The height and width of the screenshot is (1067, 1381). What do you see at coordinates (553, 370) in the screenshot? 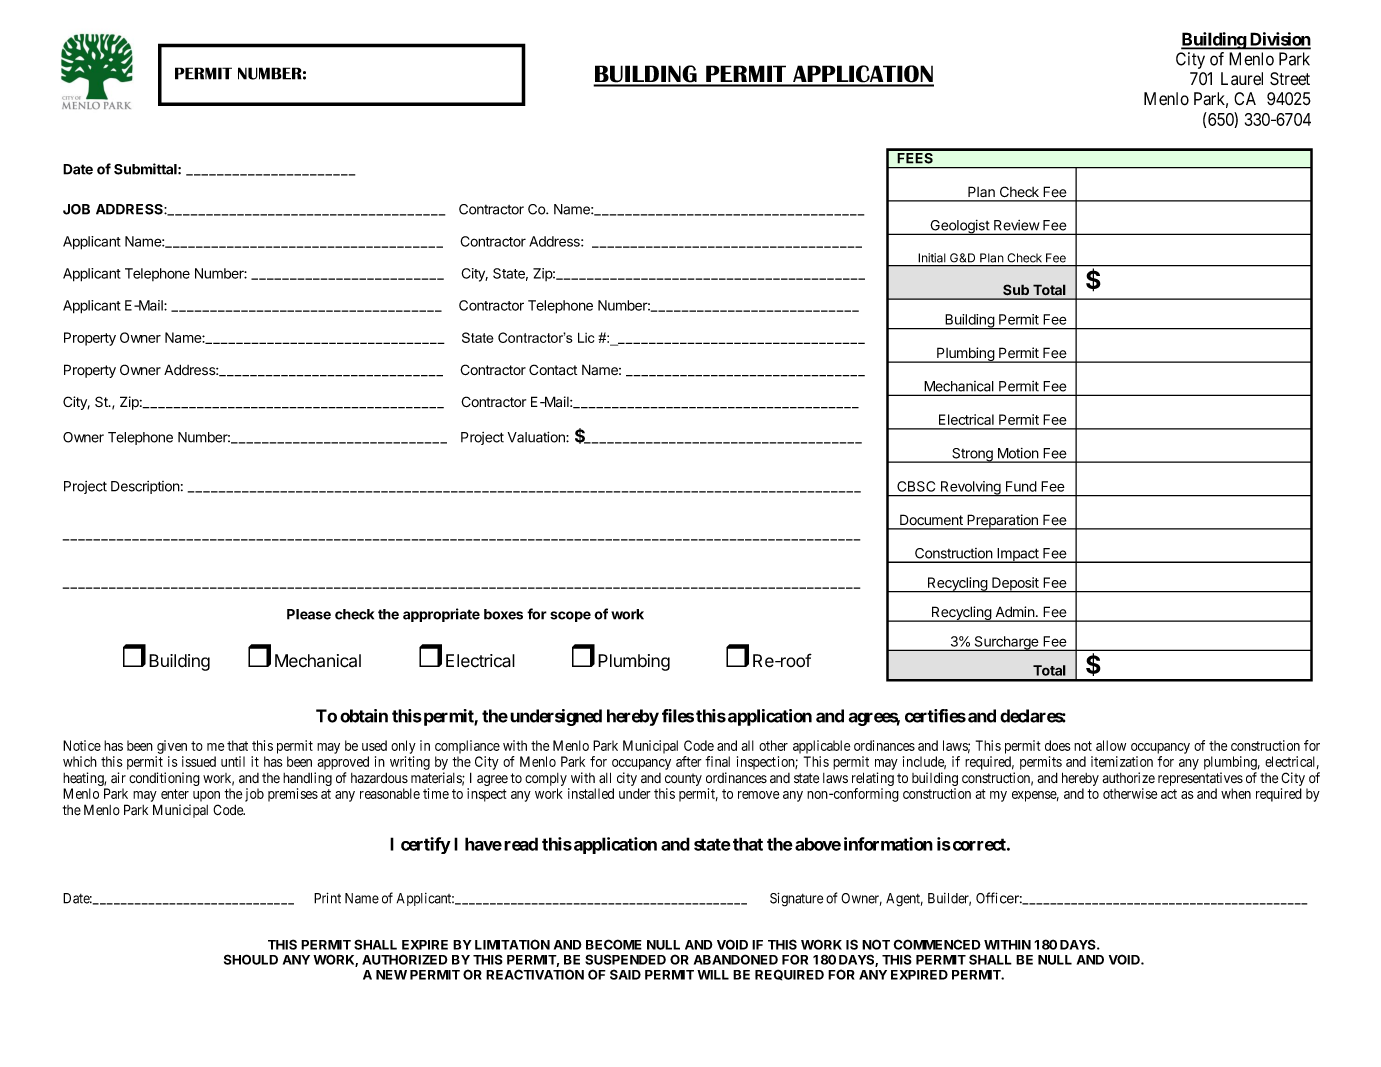
I see `Contact` at bounding box center [553, 370].
